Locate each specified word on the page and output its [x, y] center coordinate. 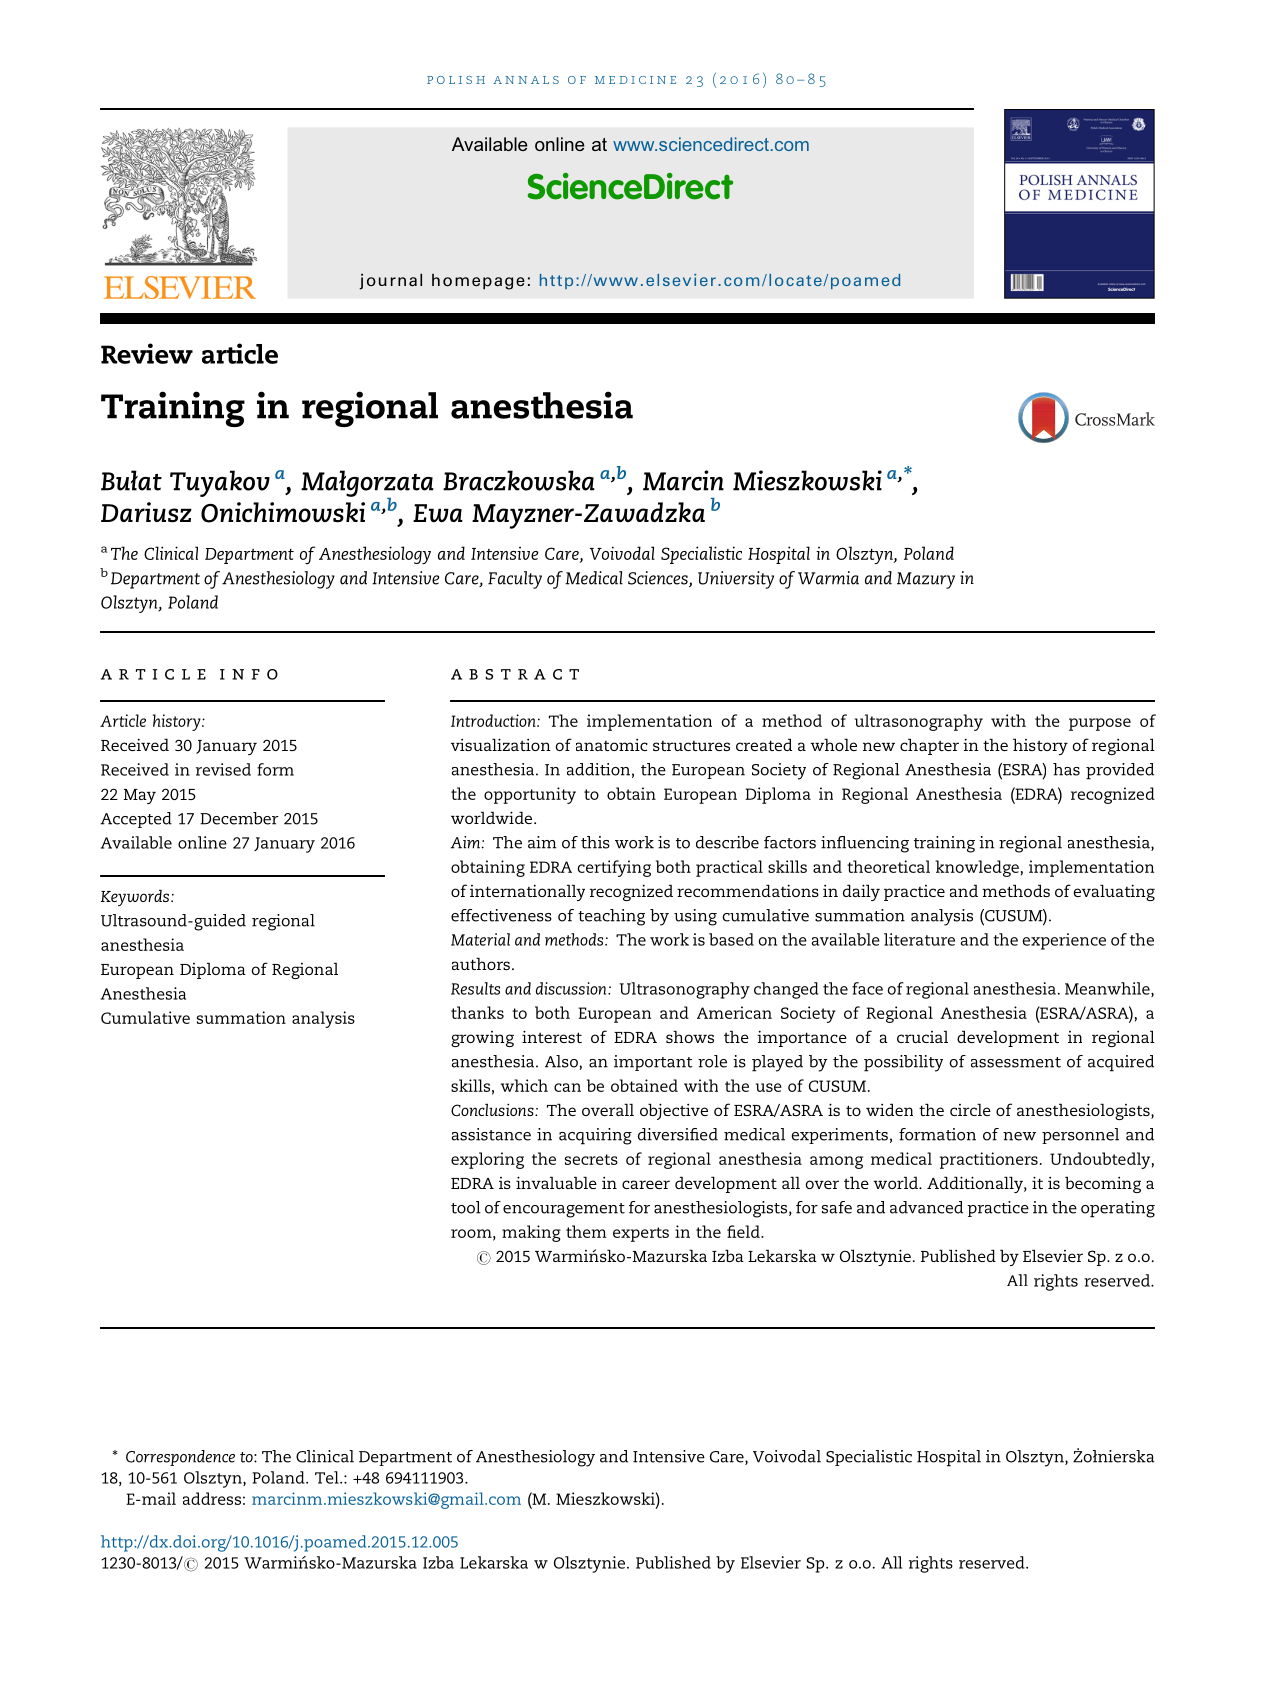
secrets [591, 1159]
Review [147, 353]
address [212, 1498]
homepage [478, 282]
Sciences [659, 579]
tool [466, 1207]
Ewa [438, 513]
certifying [614, 868]
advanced [926, 1207]
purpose [1100, 724]
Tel [328, 1477]
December [239, 818]
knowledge [977, 868]
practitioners [989, 1160]
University [736, 580]
